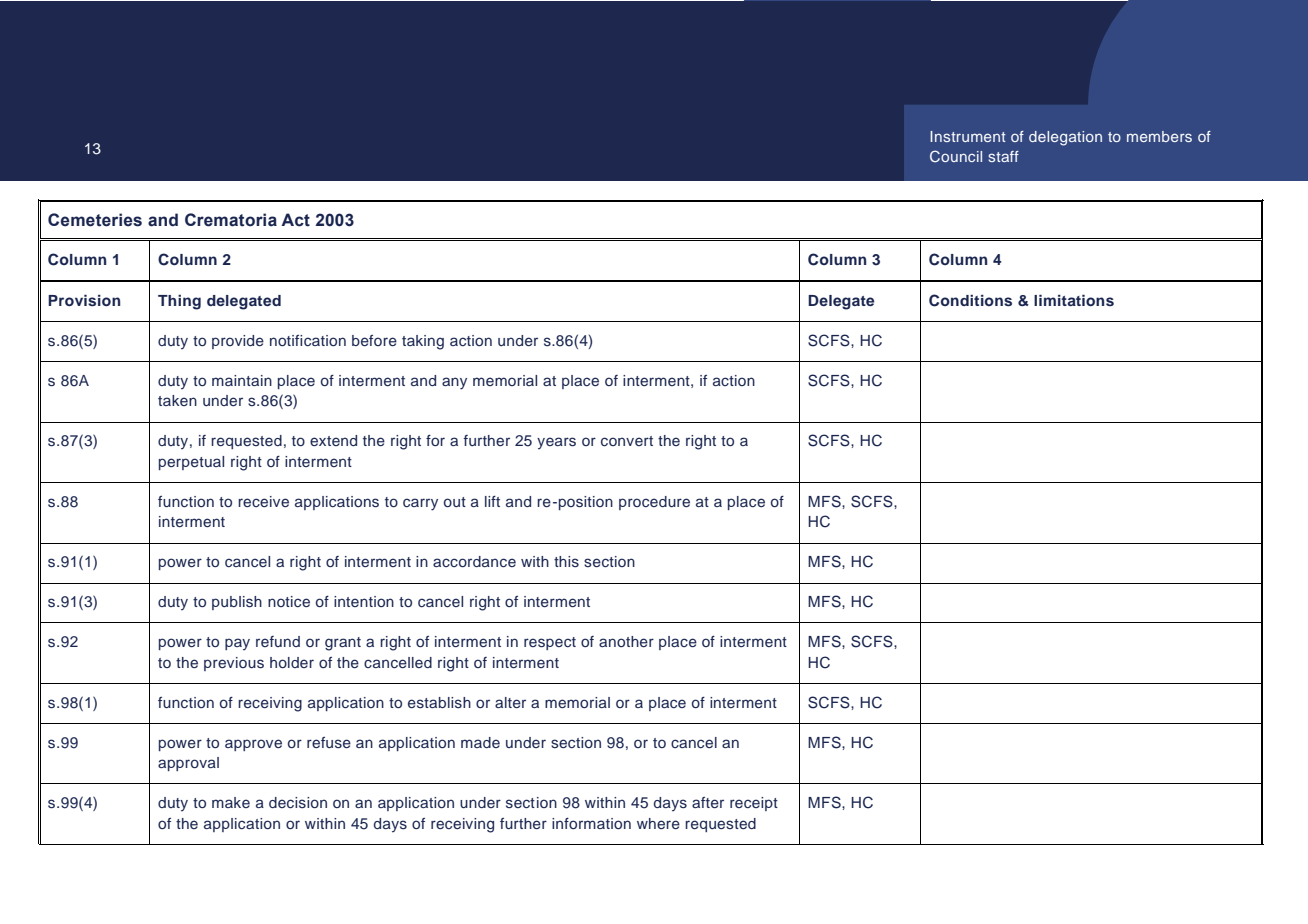 The image size is (1308, 924). Describe the element at coordinates (95, 220) in the page. I see `Cemeteries` at that location.
